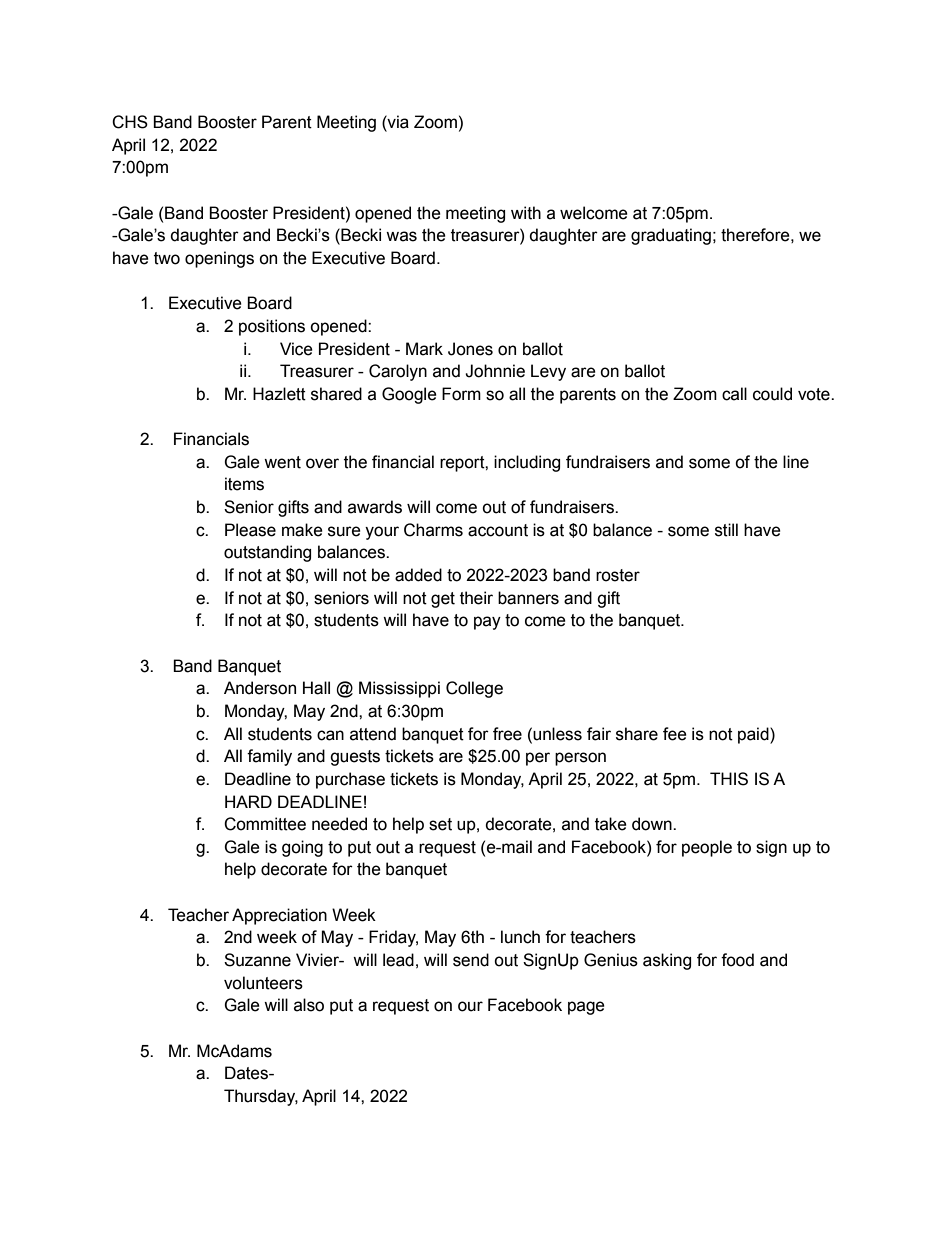 This page has width=952, height=1233. I want to click on graduating, so click(671, 236).
